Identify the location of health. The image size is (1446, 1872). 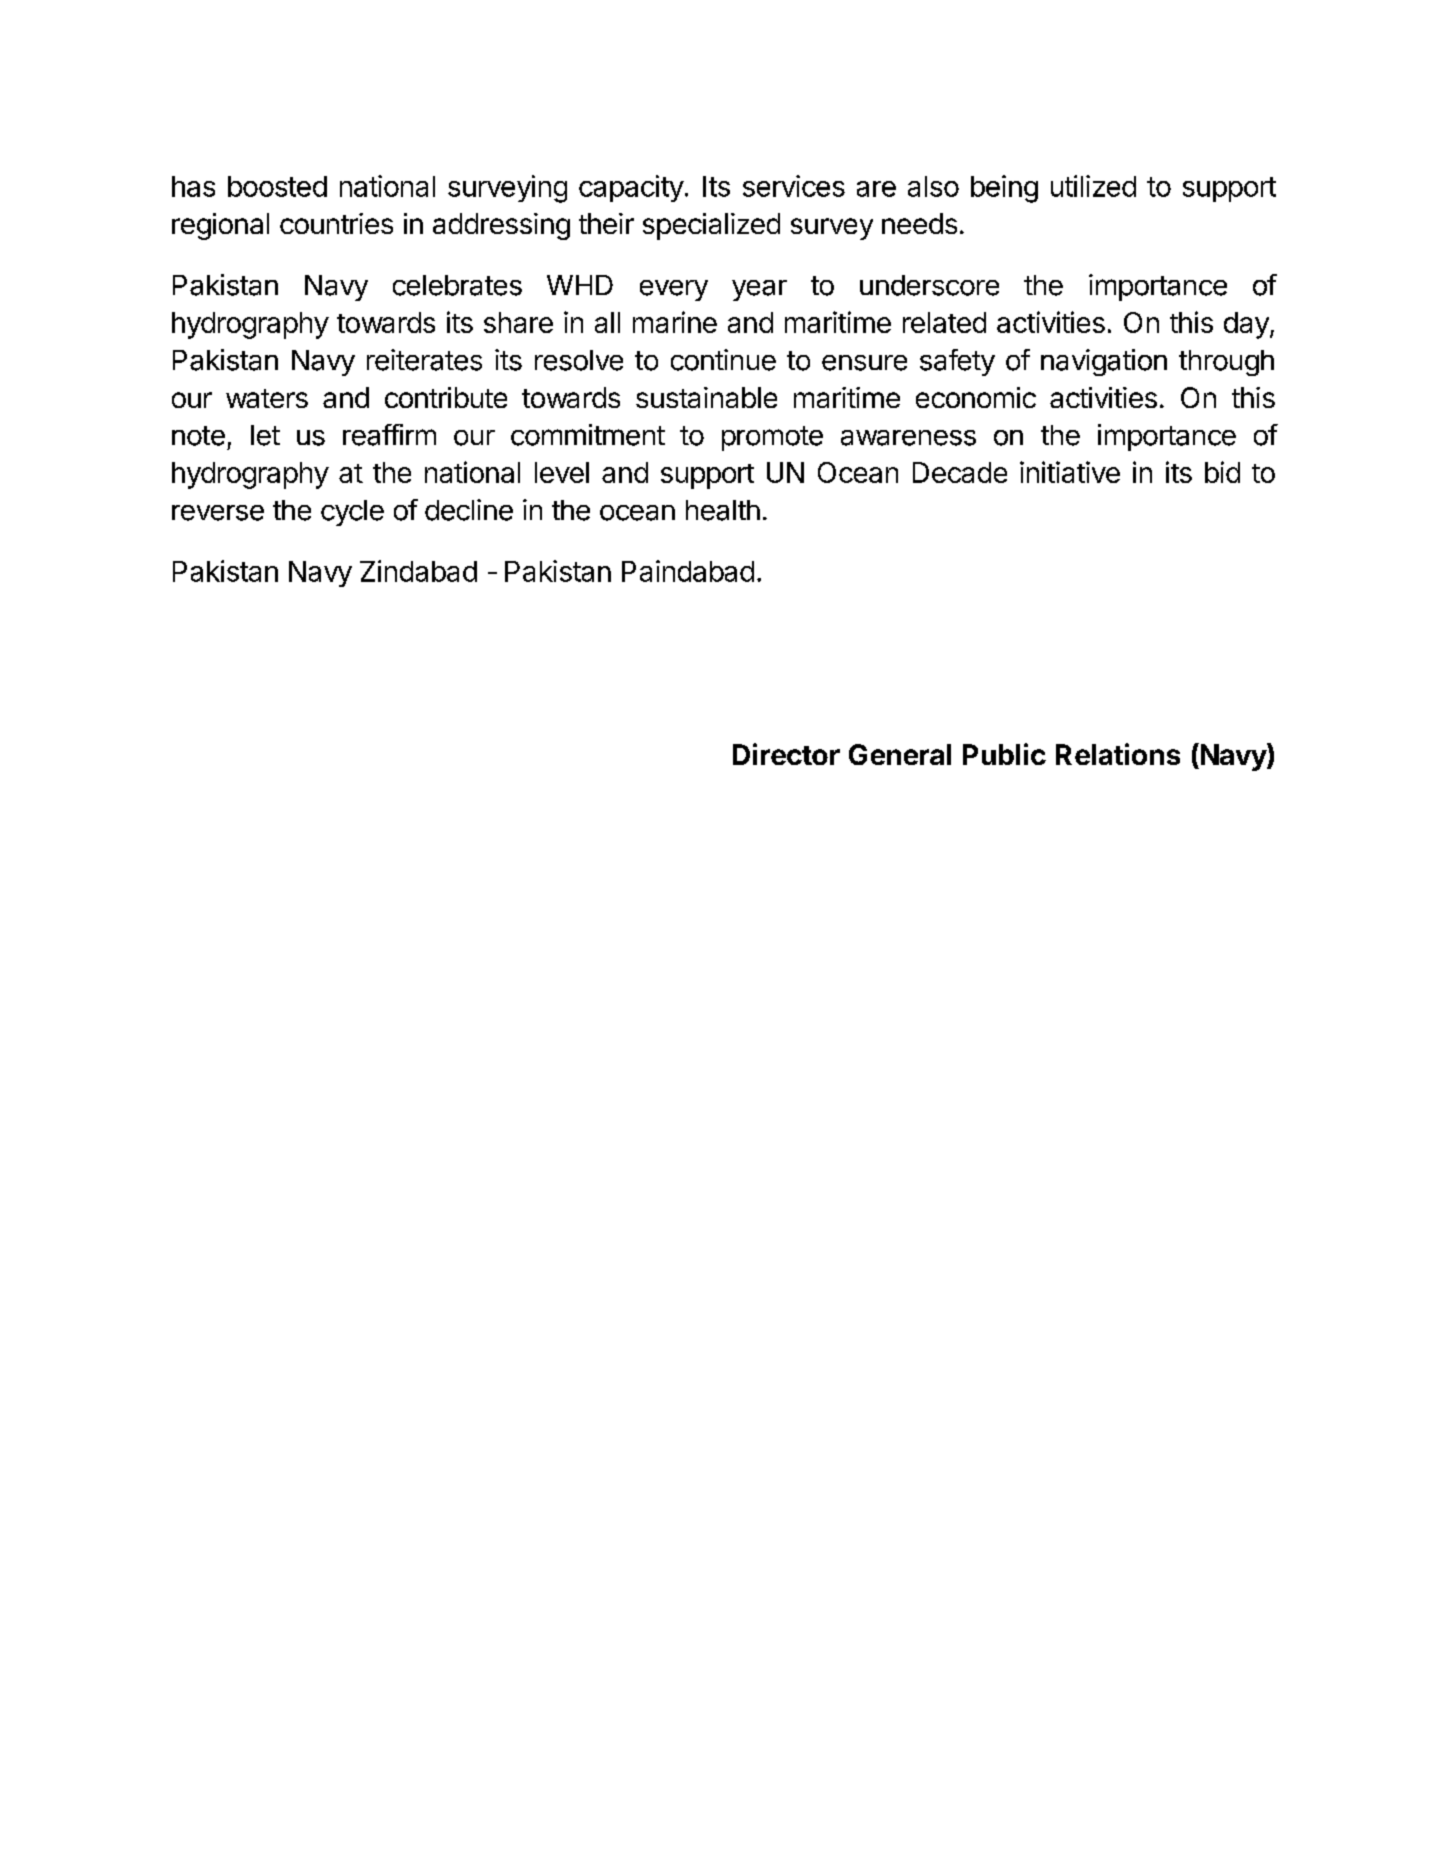
(723, 510).
